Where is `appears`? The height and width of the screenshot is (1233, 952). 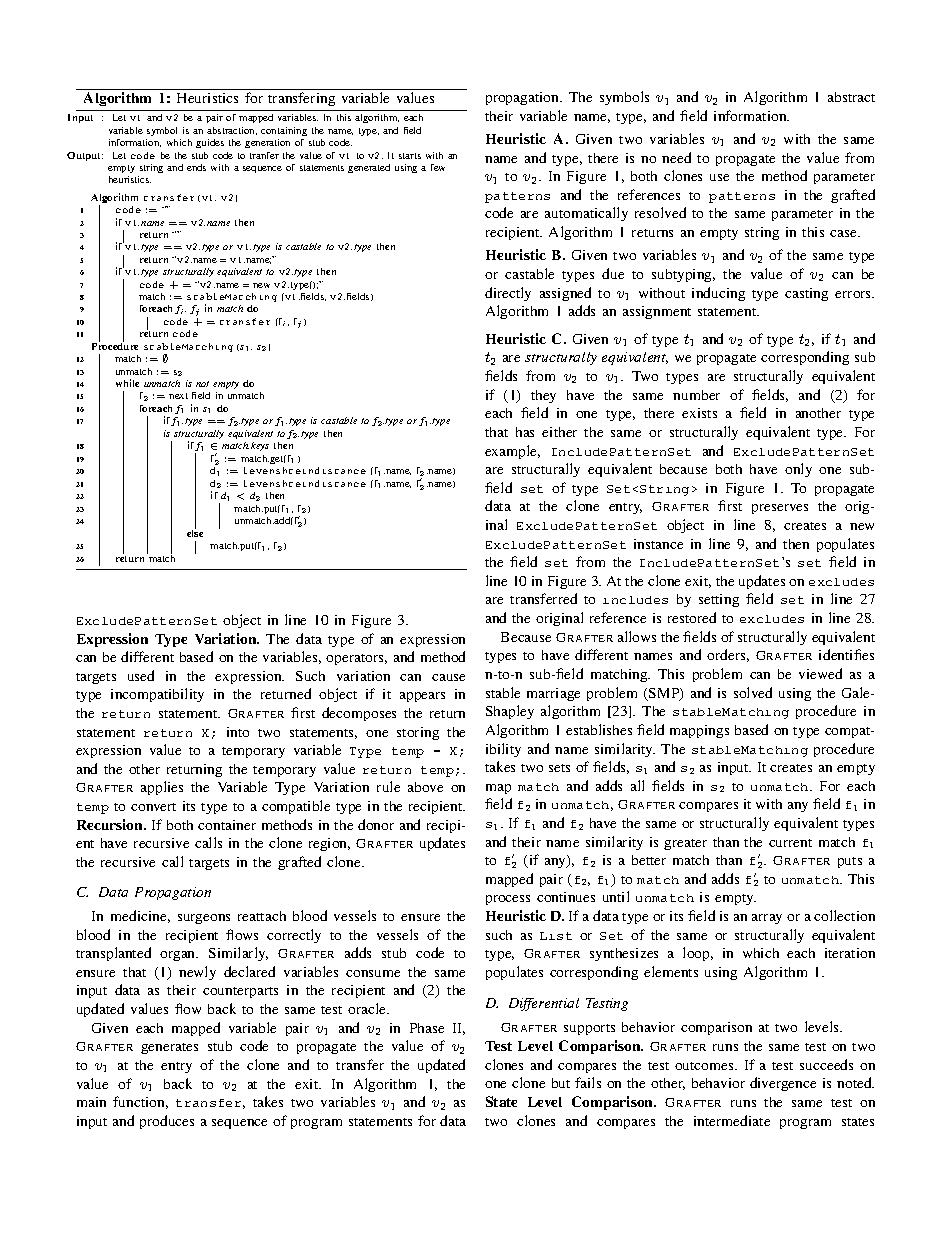 appears is located at coordinates (422, 697).
